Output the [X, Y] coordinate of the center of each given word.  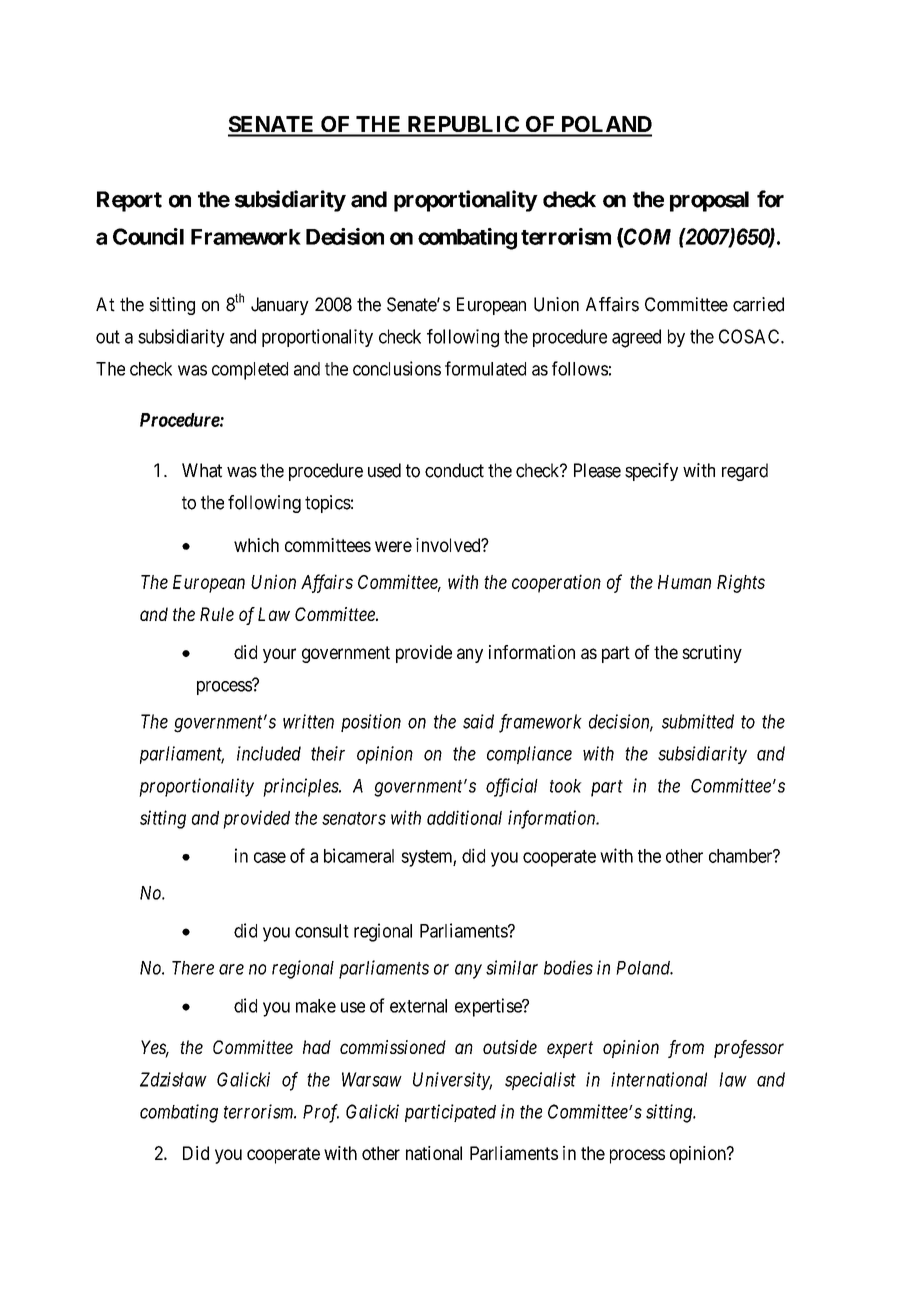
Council [148, 236]
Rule [217, 614]
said [478, 721]
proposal [709, 201]
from [686, 1049]
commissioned [393, 1047]
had [317, 1047]
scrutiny [712, 654]
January [280, 306]
